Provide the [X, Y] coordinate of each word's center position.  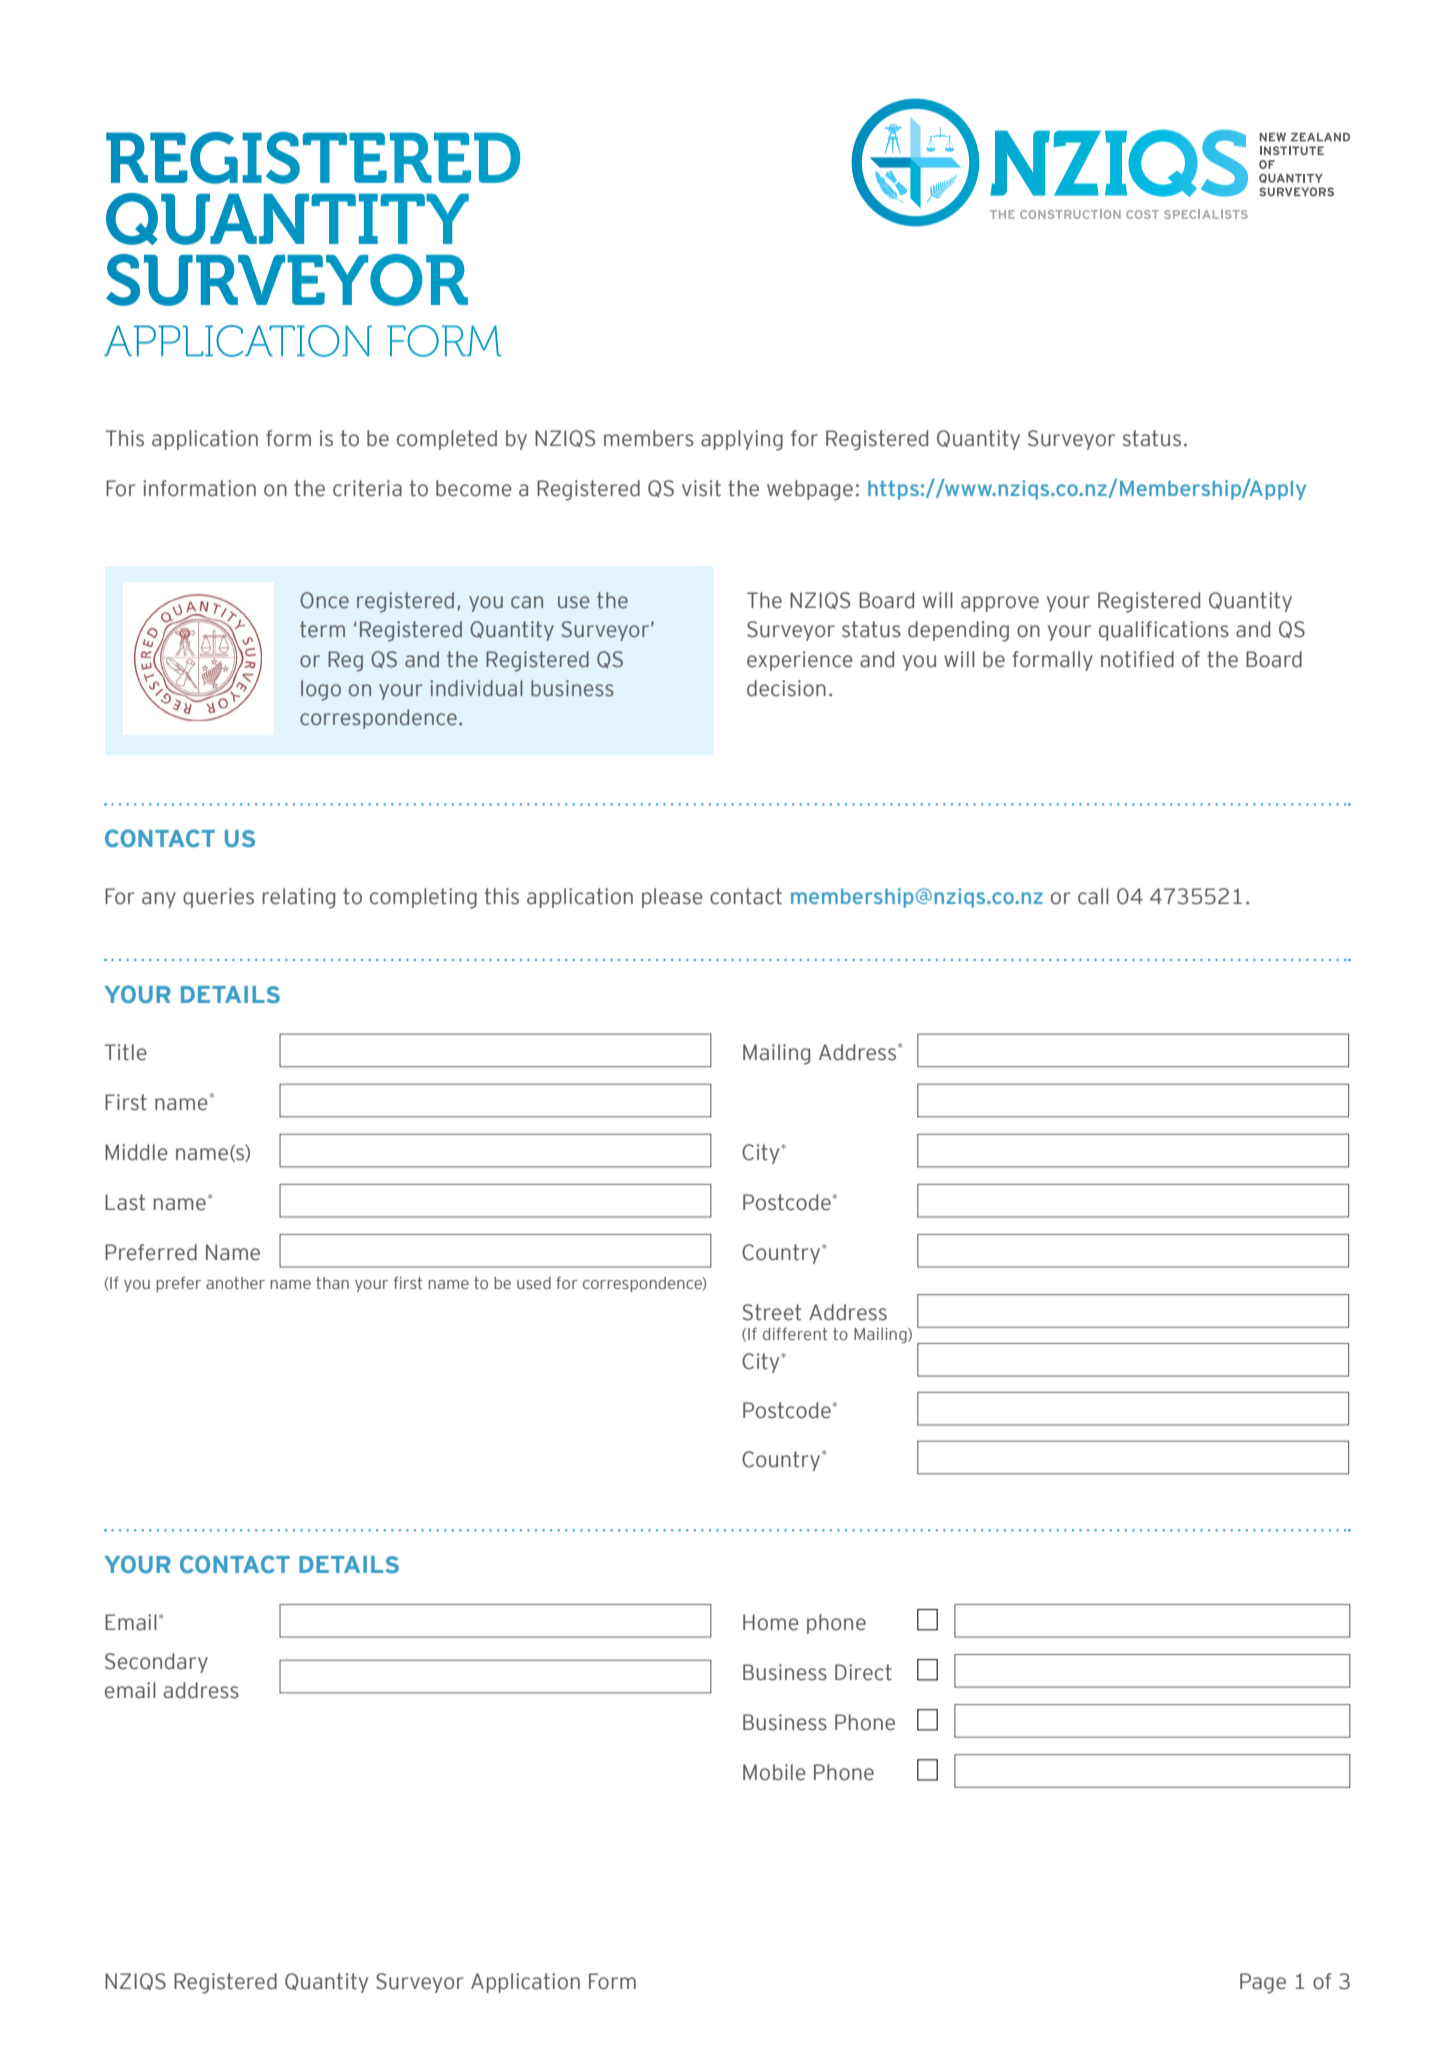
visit [701, 488]
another [235, 1283]
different [795, 1334]
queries [218, 898]
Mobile [774, 1772]
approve [1000, 604]
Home [771, 1622]
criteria [367, 488]
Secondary [156, 1663]
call [1093, 896]
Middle [136, 1152]
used [534, 1283]
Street [772, 1312]
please [672, 898]
